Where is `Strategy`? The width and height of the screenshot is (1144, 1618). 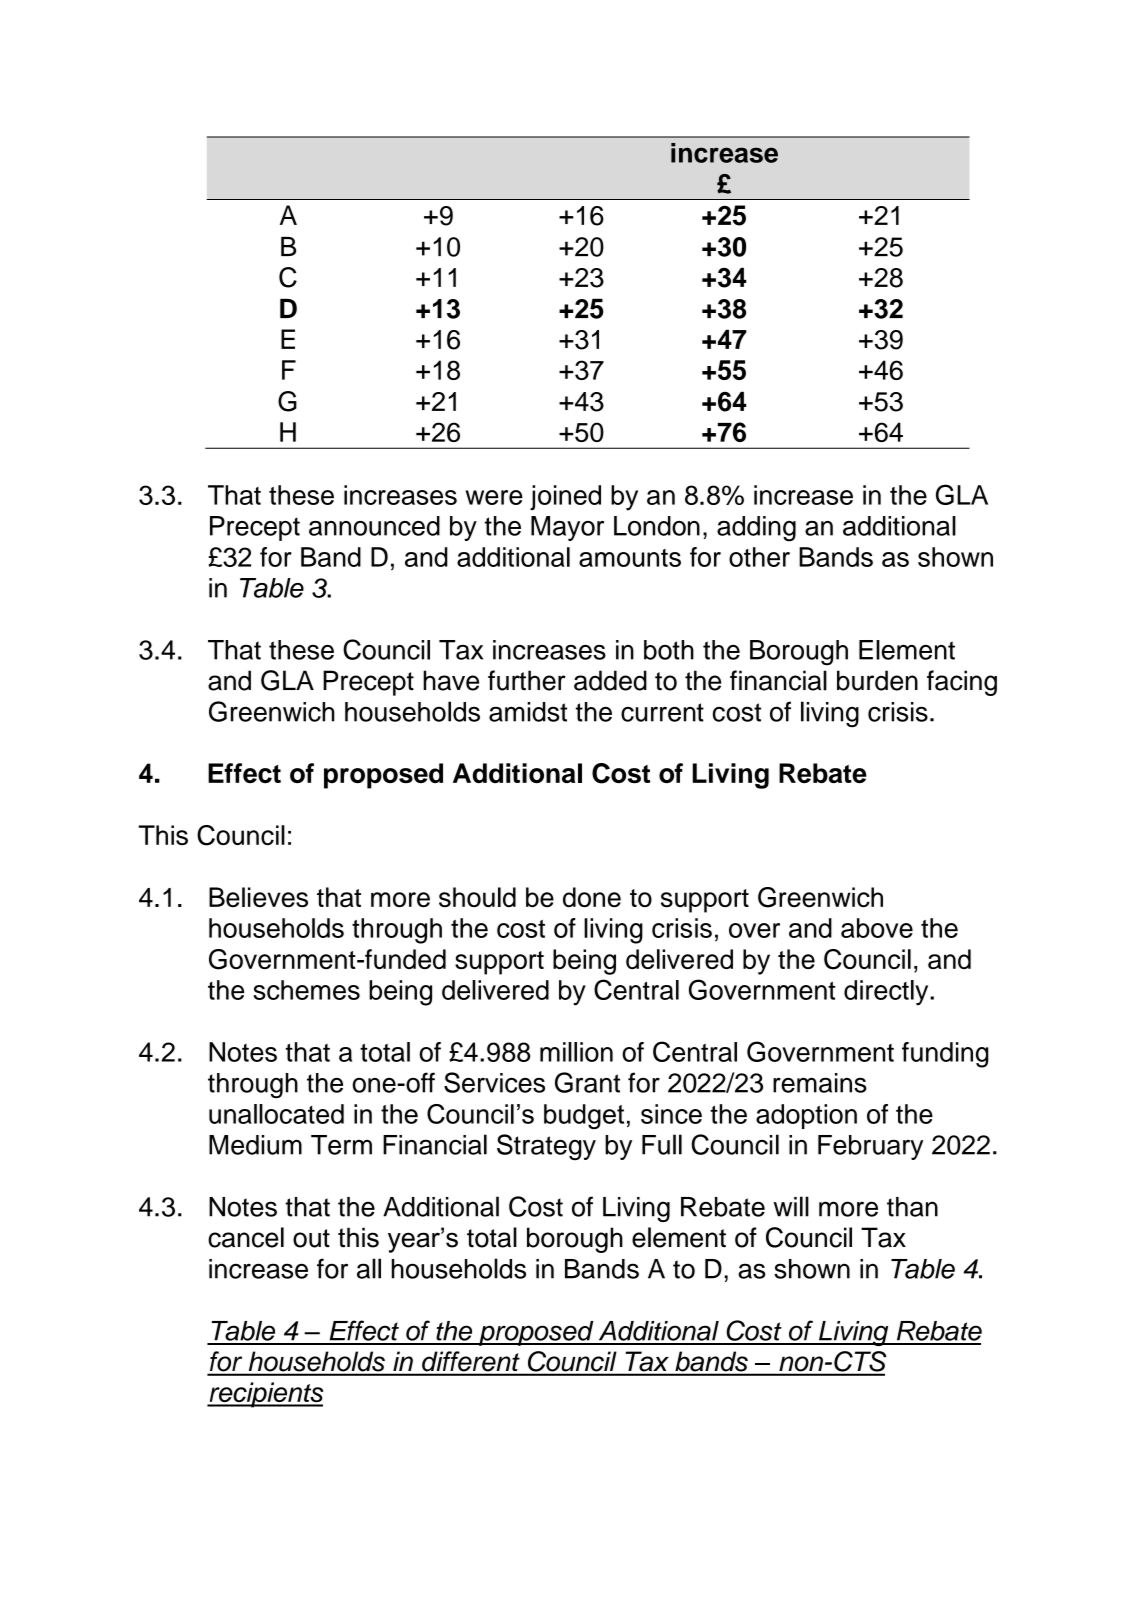 Strategy is located at coordinates (546, 1147).
